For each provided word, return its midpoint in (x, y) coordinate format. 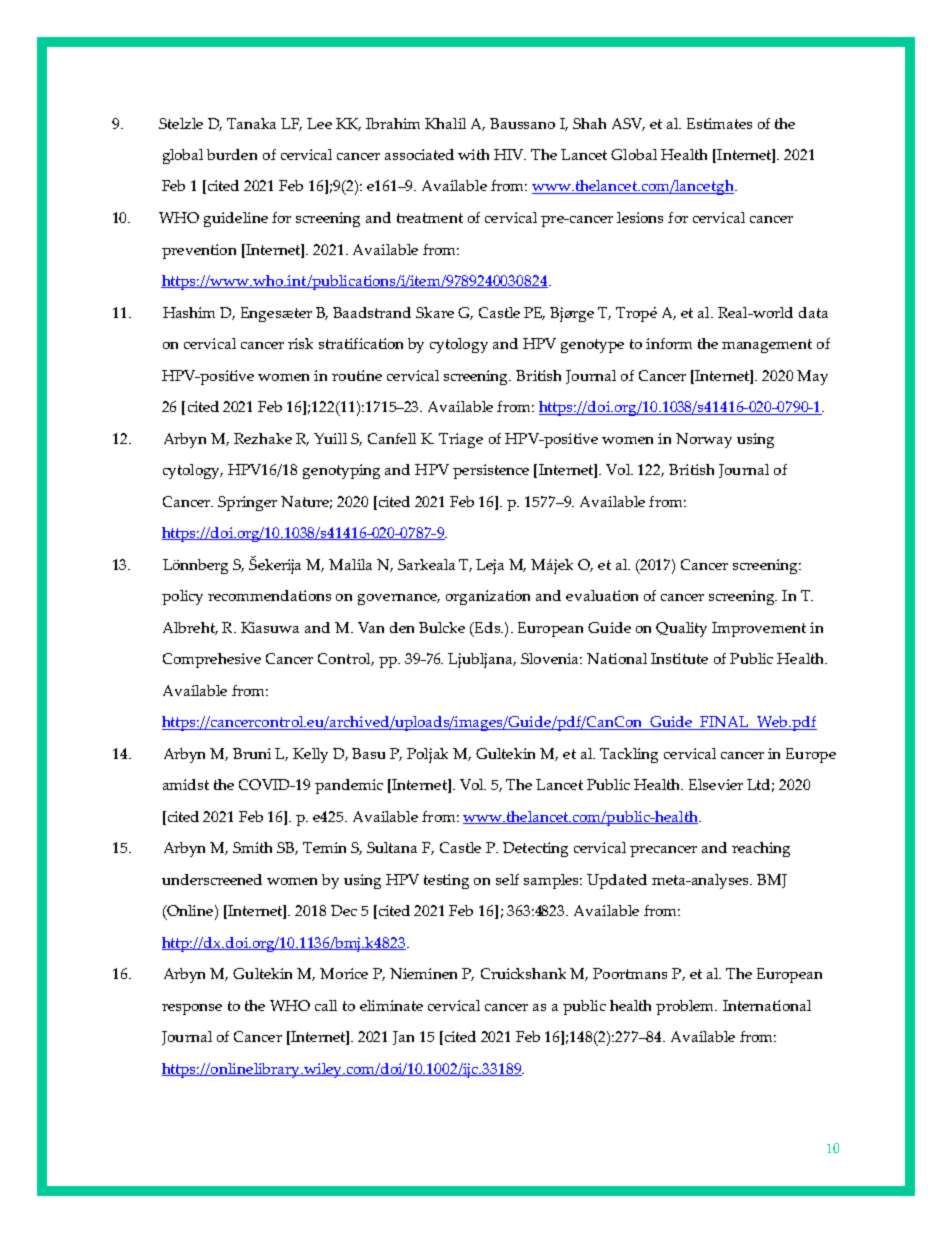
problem (686, 1007)
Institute (679, 658)
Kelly (310, 755)
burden (232, 154)
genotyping (341, 471)
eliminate (391, 1005)
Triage (461, 440)
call (326, 1005)
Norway (704, 440)
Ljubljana (481, 660)
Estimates (719, 123)
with (473, 154)
